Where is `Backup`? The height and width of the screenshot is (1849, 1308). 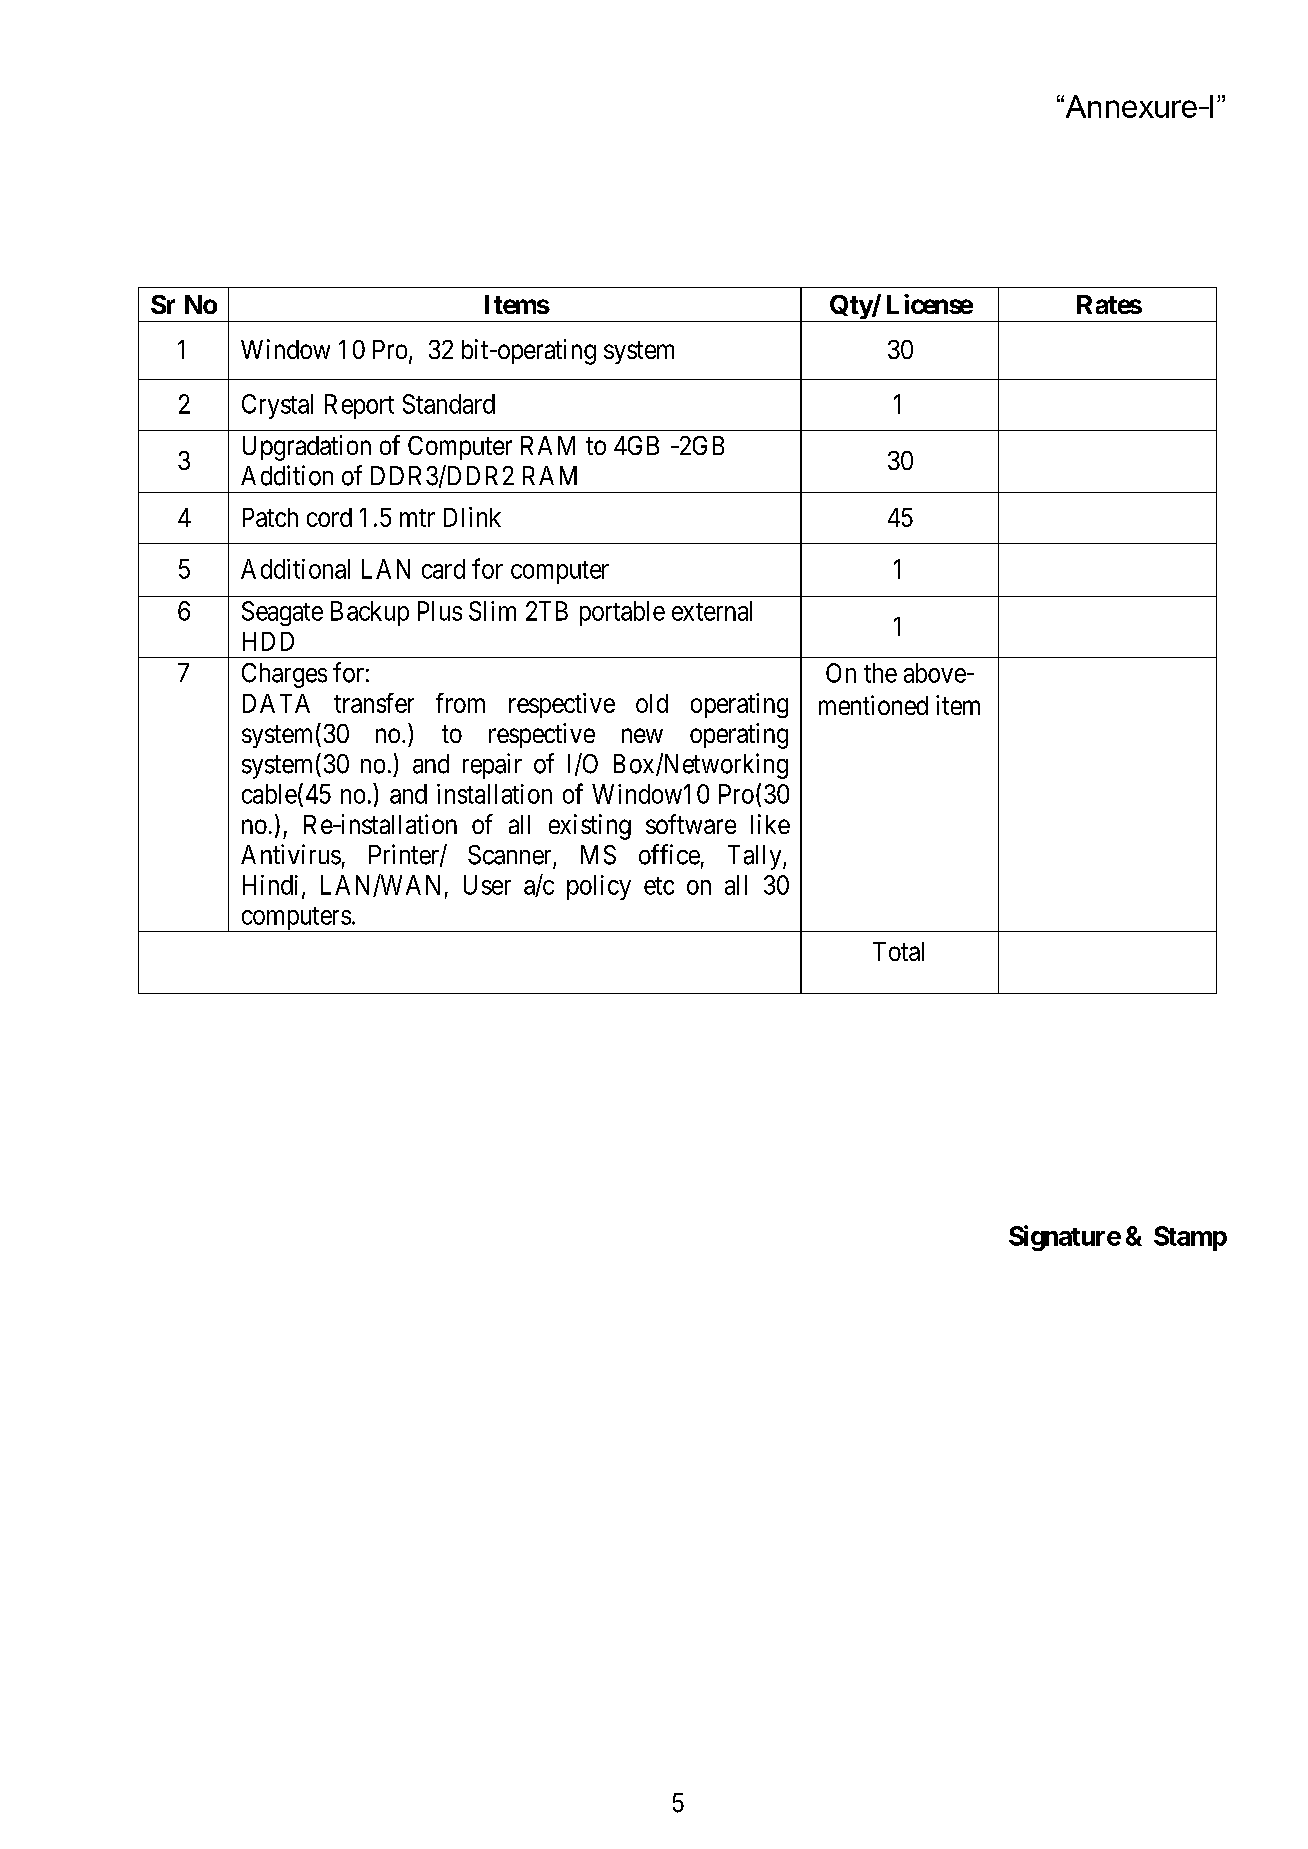 Backup is located at coordinates (370, 613).
